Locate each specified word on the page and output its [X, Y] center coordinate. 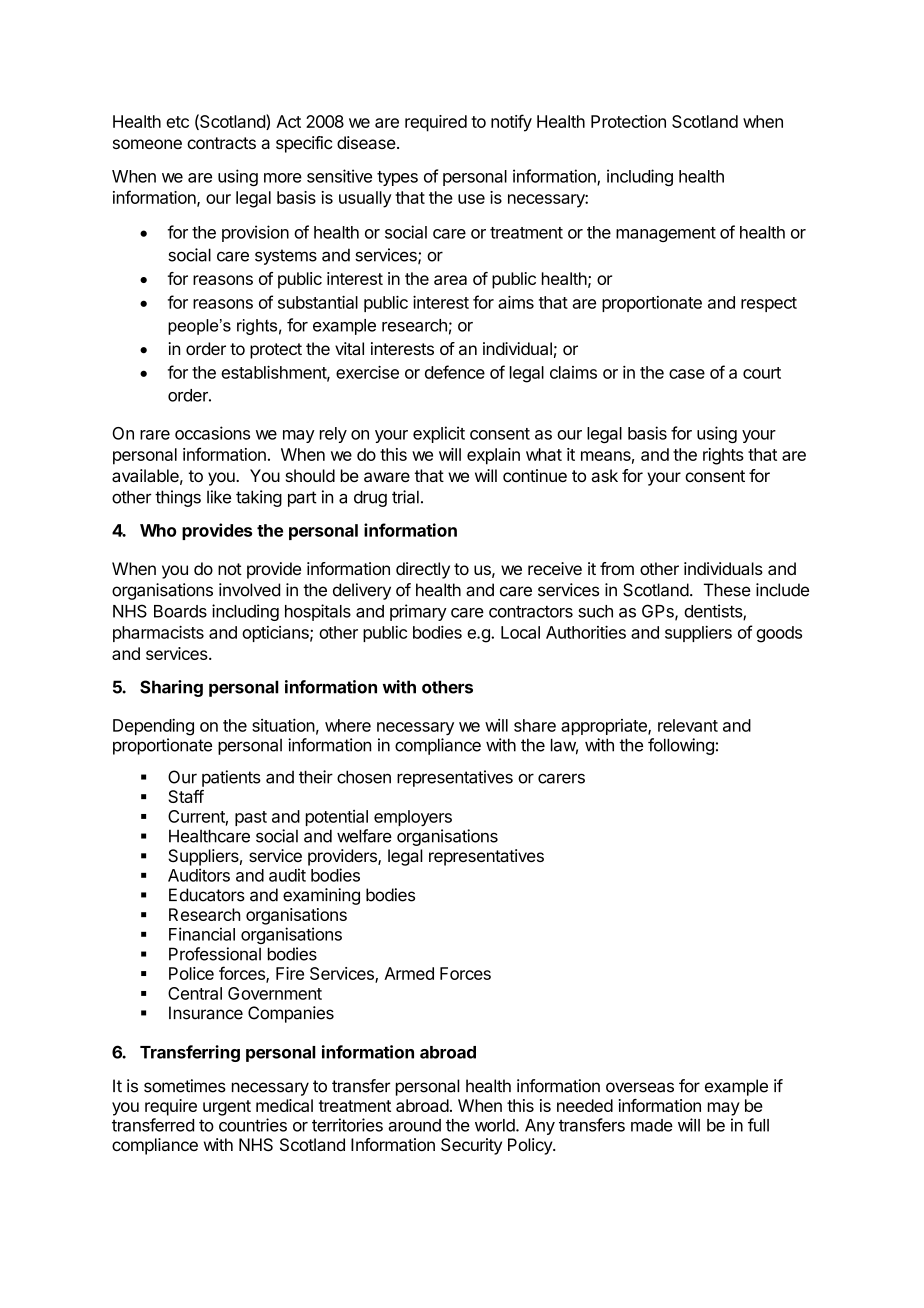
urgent [227, 1108]
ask [604, 475]
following [681, 746]
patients [231, 778]
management [666, 234]
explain [493, 456]
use [471, 199]
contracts [221, 143]
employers [413, 818]
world [496, 1125]
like [219, 497]
